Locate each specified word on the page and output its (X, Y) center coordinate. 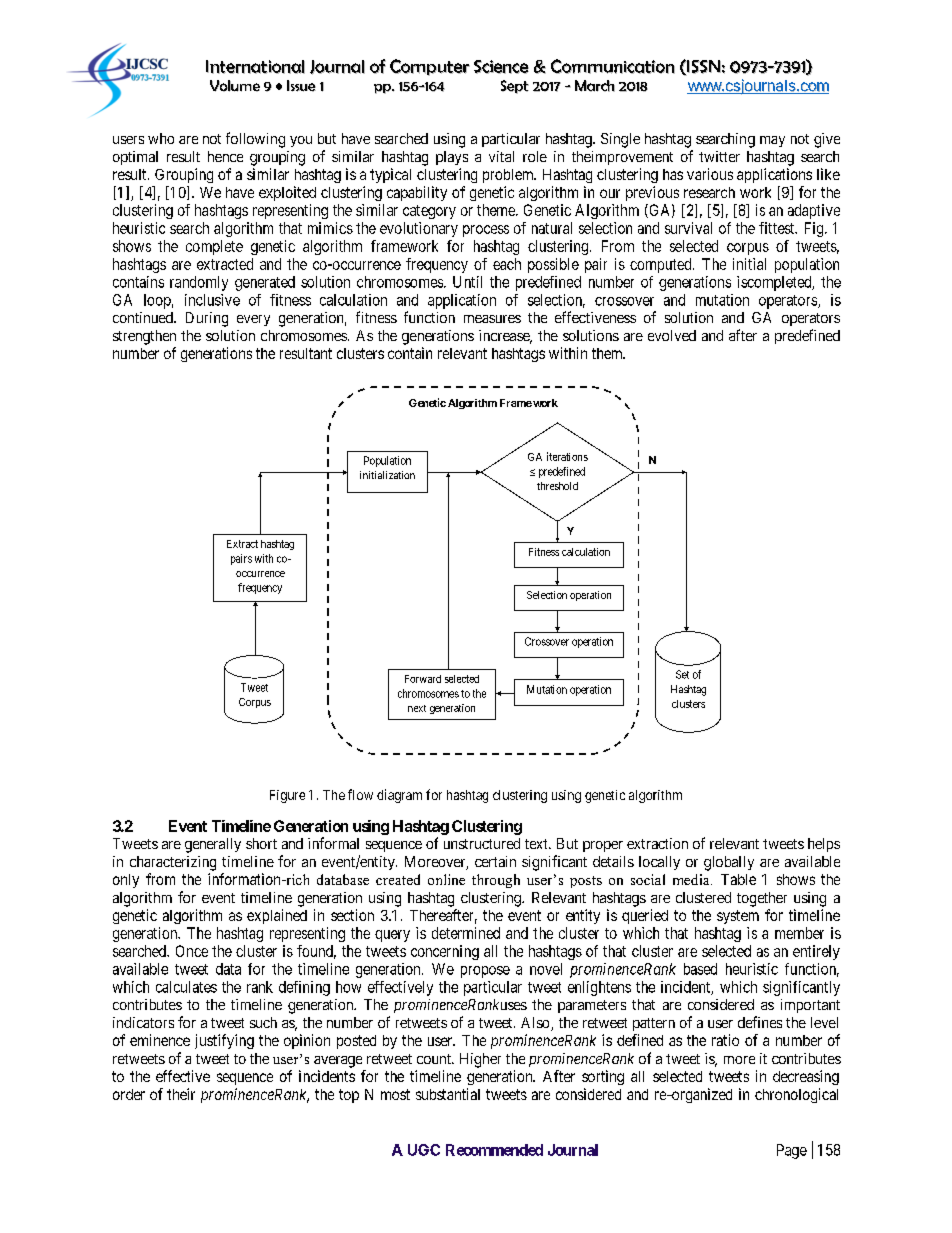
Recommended (494, 1150)
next (417, 708)
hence (225, 156)
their (181, 1094)
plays (452, 158)
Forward (423, 679)
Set (682, 674)
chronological (796, 1095)
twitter (719, 156)
